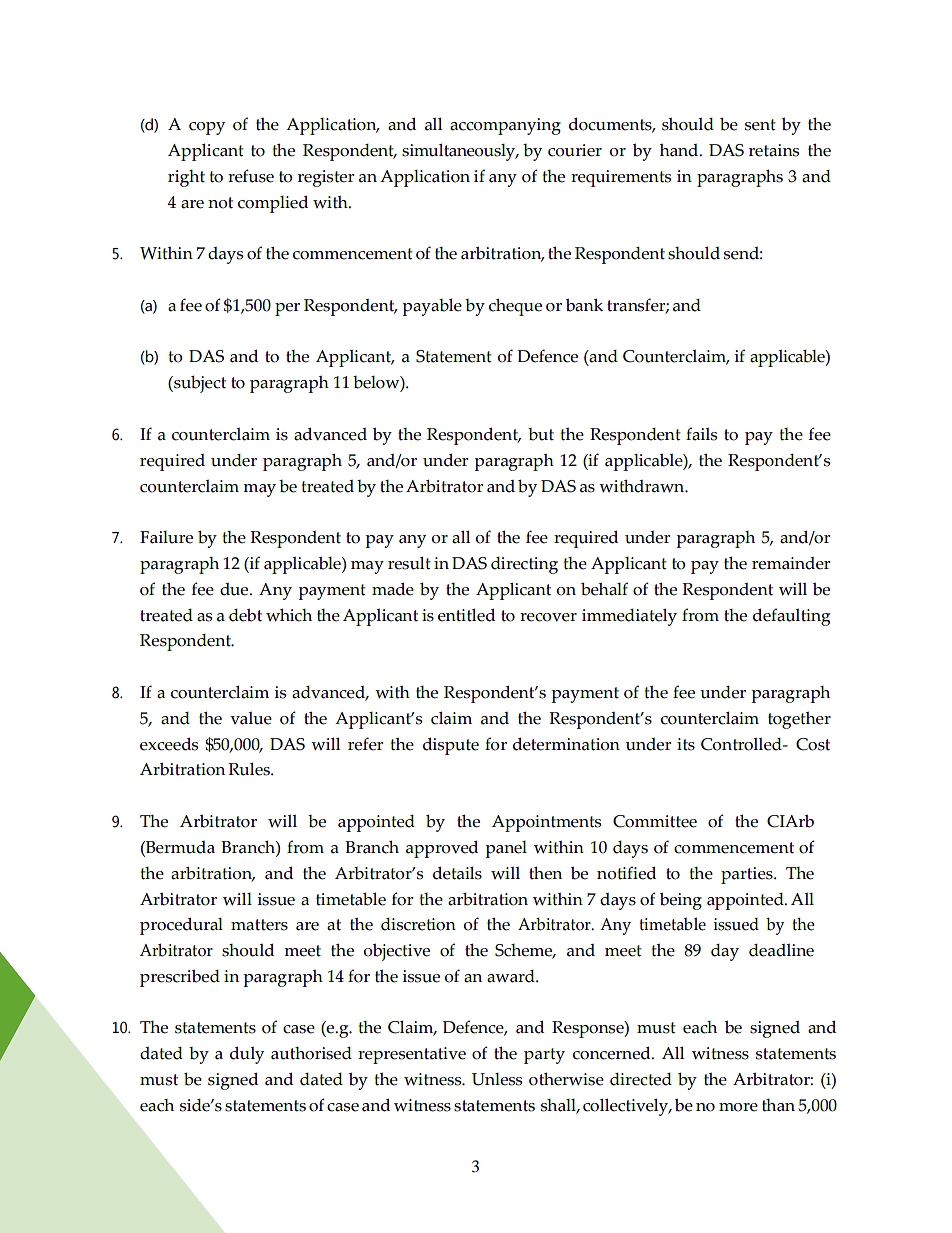 The width and height of the screenshot is (952, 1233). I want to click on entitled, so click(466, 615).
